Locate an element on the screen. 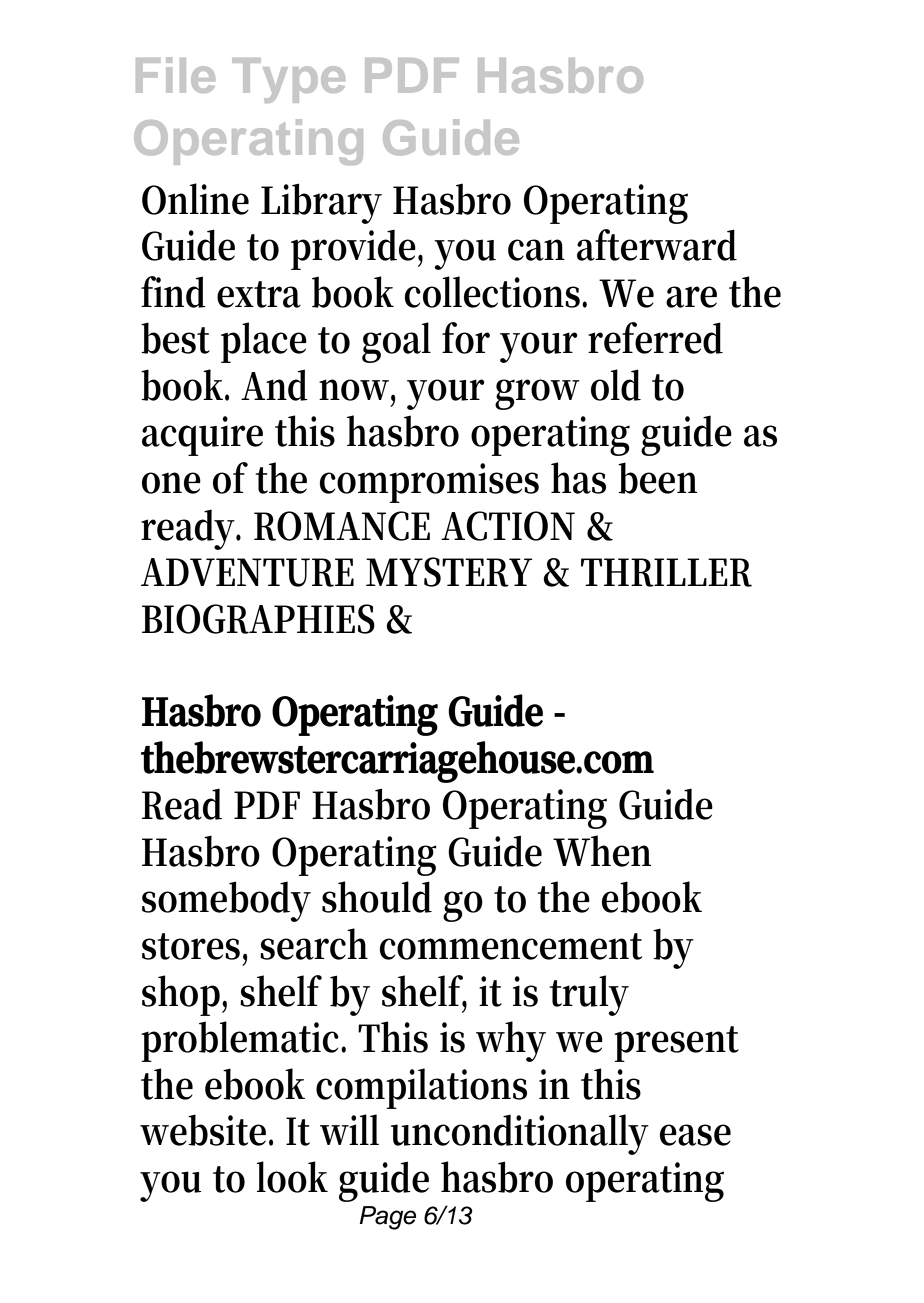 This screenshot has width=924, height=1303. been is located at coordinates (657, 478).
